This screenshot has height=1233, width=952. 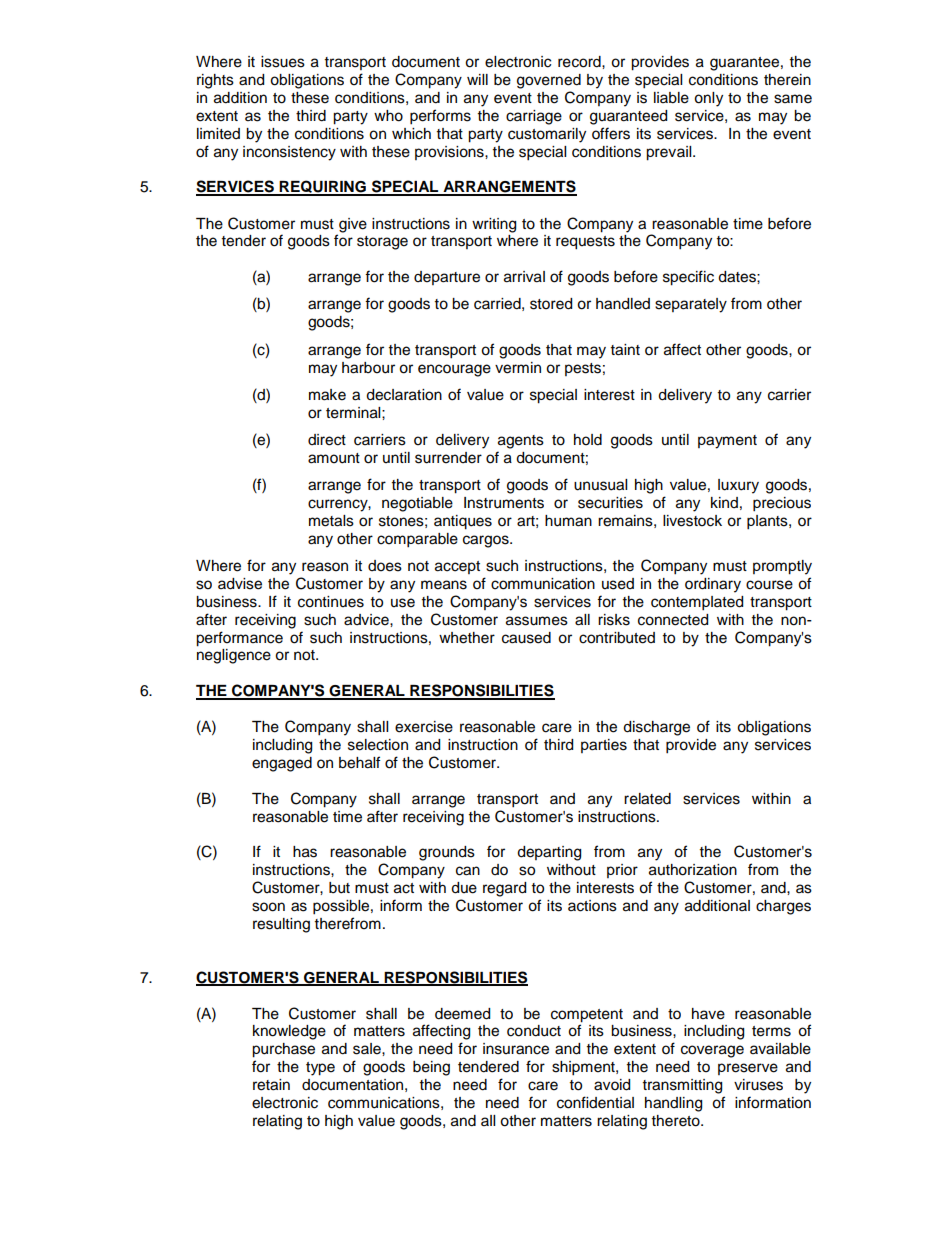 What do you see at coordinates (477, 79) in the screenshot?
I see `will` at bounding box center [477, 79].
